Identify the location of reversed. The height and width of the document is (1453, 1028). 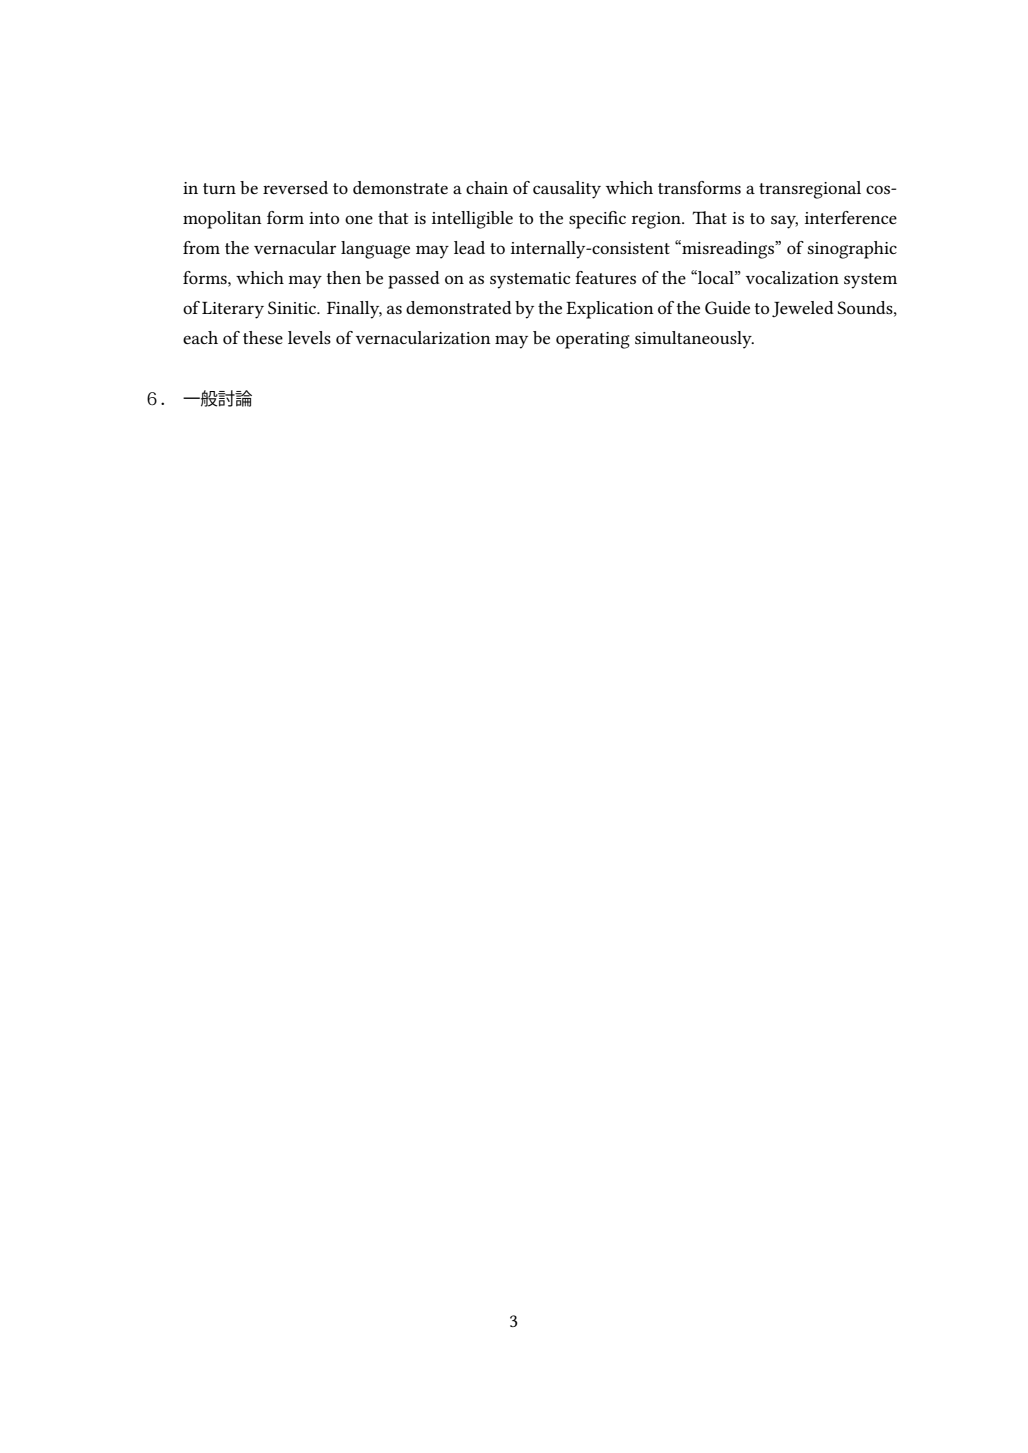
(295, 187).
